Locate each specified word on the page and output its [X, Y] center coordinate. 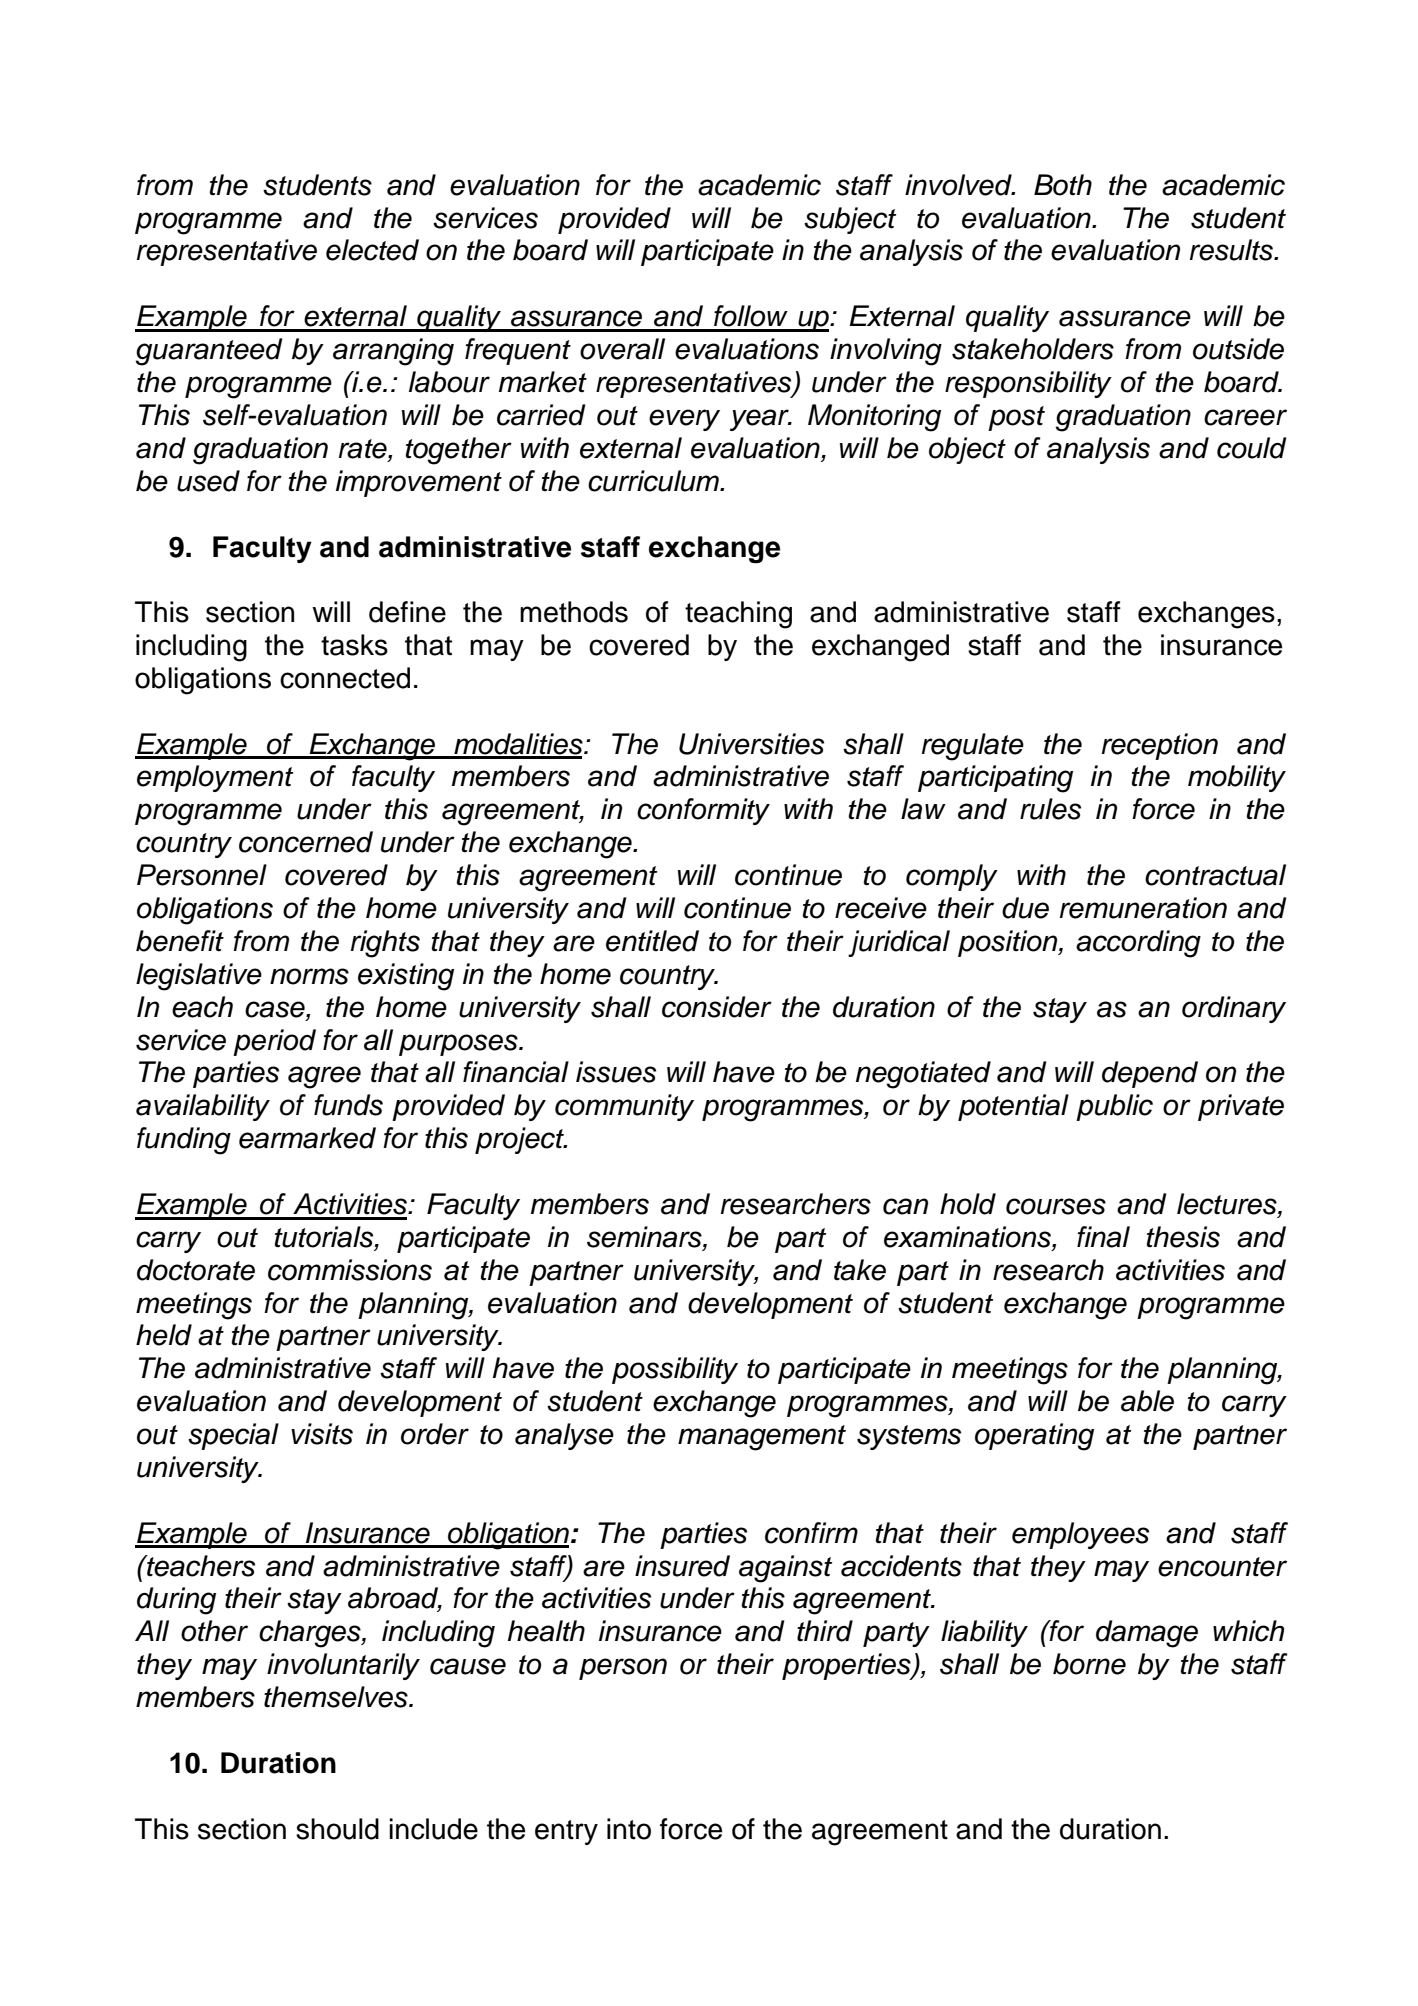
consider [717, 1007]
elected [372, 250]
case [276, 1009]
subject [850, 220]
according [1138, 944]
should [337, 1829]
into [629, 1829]
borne [1089, 1664]
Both [1063, 185]
